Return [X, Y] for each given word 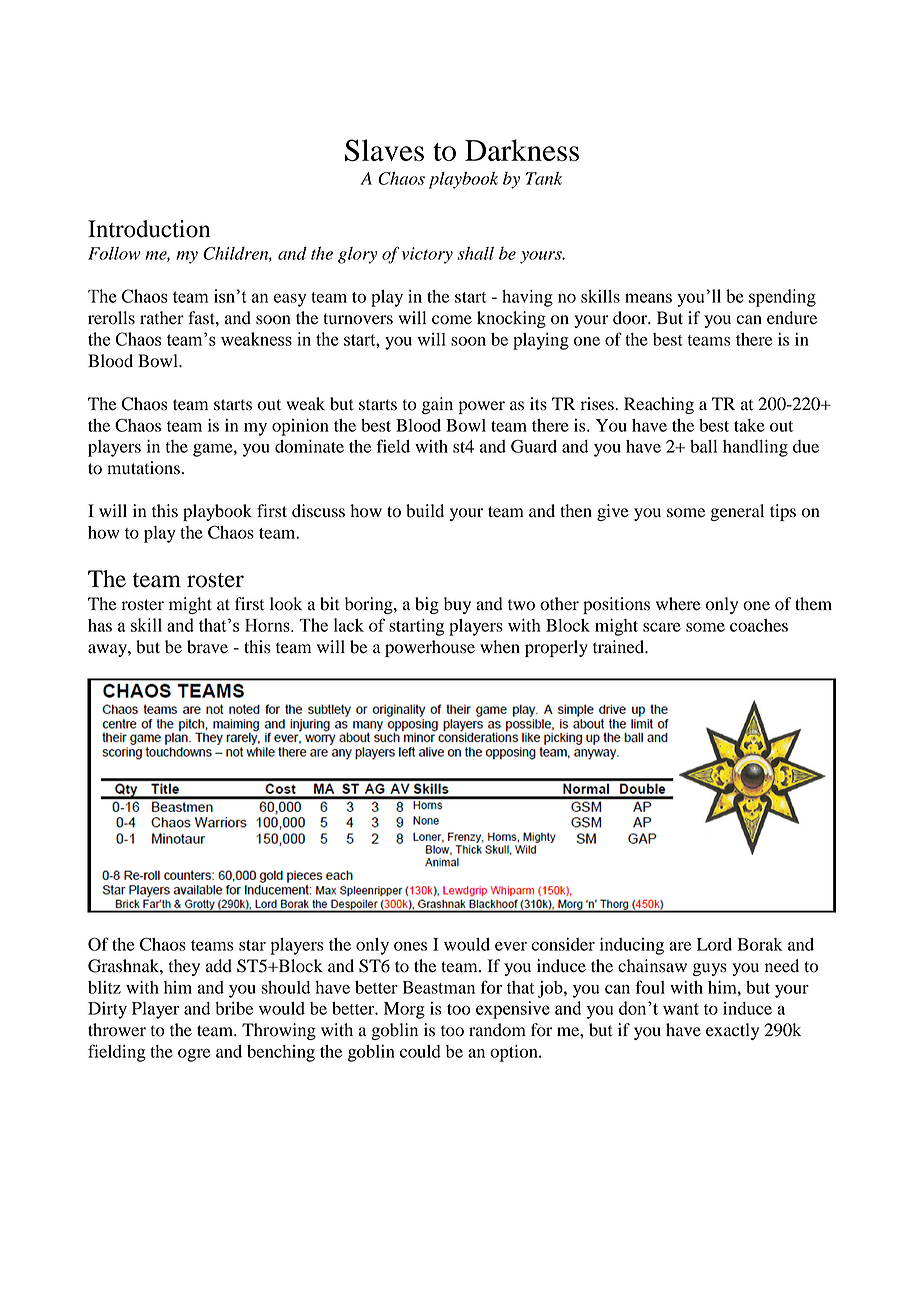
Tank [544, 178]
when [500, 647]
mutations [143, 468]
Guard [534, 446]
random [497, 1030]
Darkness [522, 150]
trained [620, 647]
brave [207, 647]
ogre [194, 1055]
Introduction [149, 229]
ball [703, 446]
